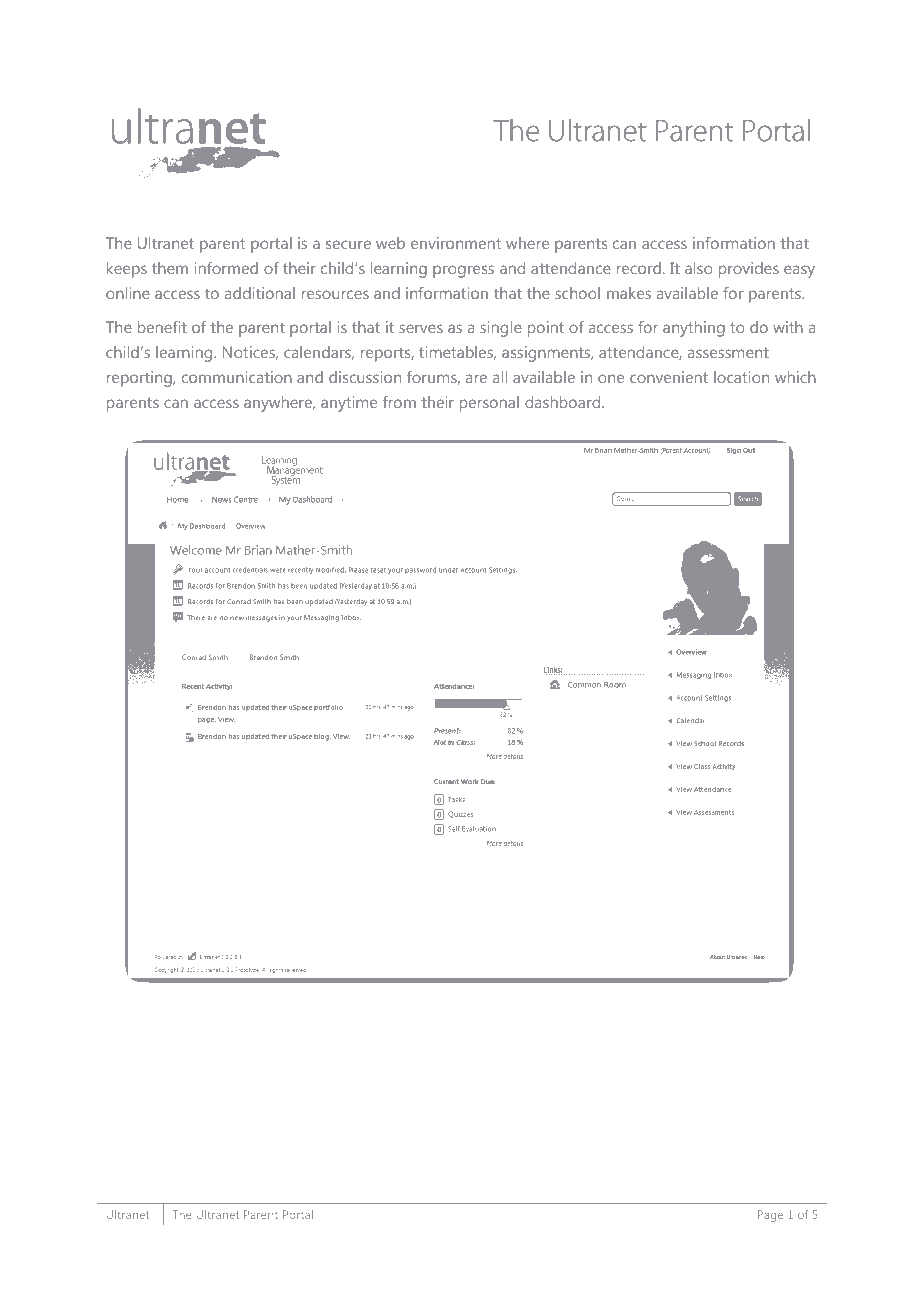  Describe the element at coordinates (237, 377) in the document. I see `communication` at that location.
